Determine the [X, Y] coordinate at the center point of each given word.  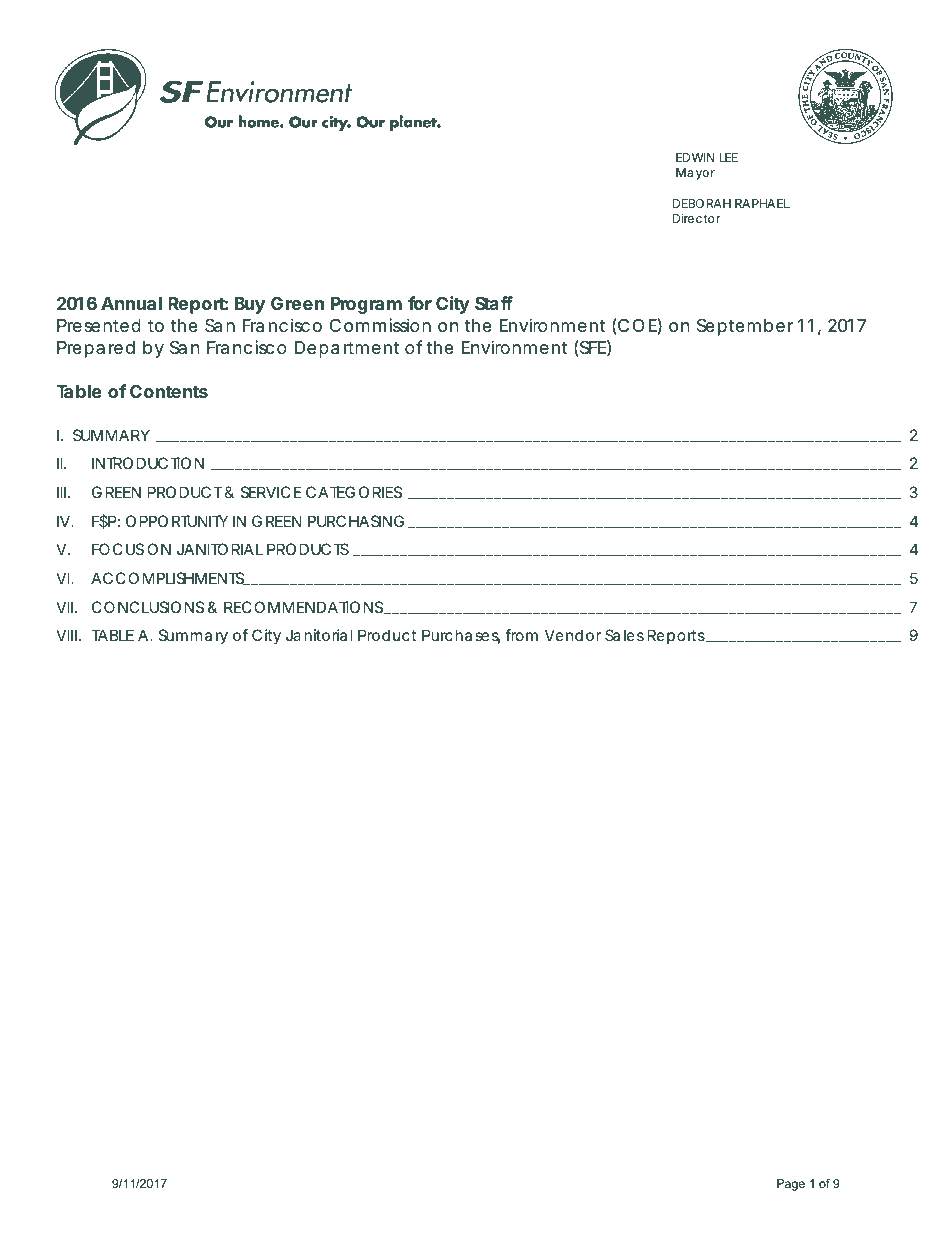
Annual [131, 303]
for [420, 303]
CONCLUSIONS [148, 607]
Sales [624, 635]
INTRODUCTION [148, 463]
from [521, 635]
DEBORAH [702, 203]
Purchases [461, 636]
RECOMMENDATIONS [305, 608]
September [745, 327]
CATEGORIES [354, 492]
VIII [66, 635]
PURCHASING [356, 521]
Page [791, 1185]
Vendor [573, 635]
